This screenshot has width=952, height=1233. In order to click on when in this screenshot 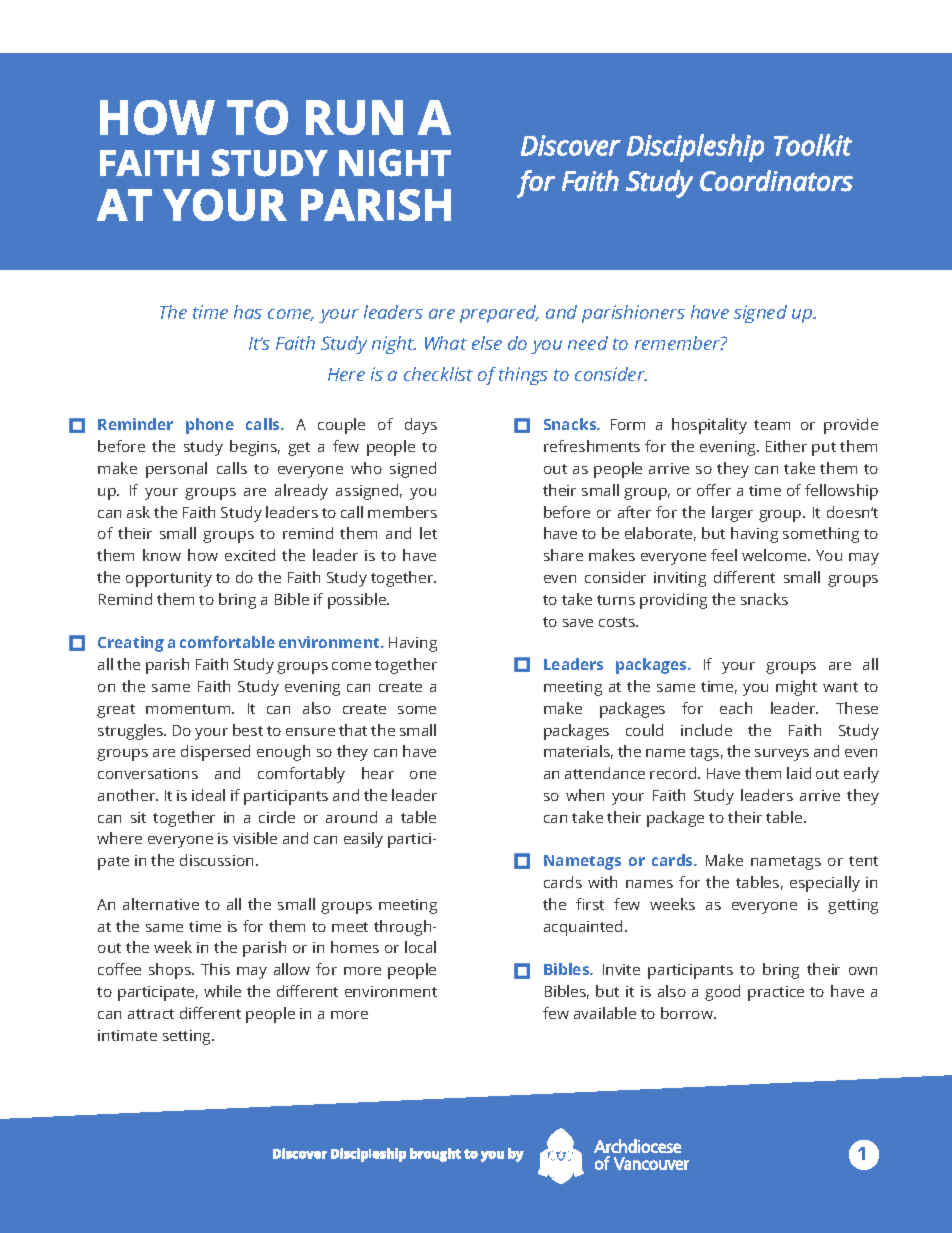, I will do `click(585, 795)`.
